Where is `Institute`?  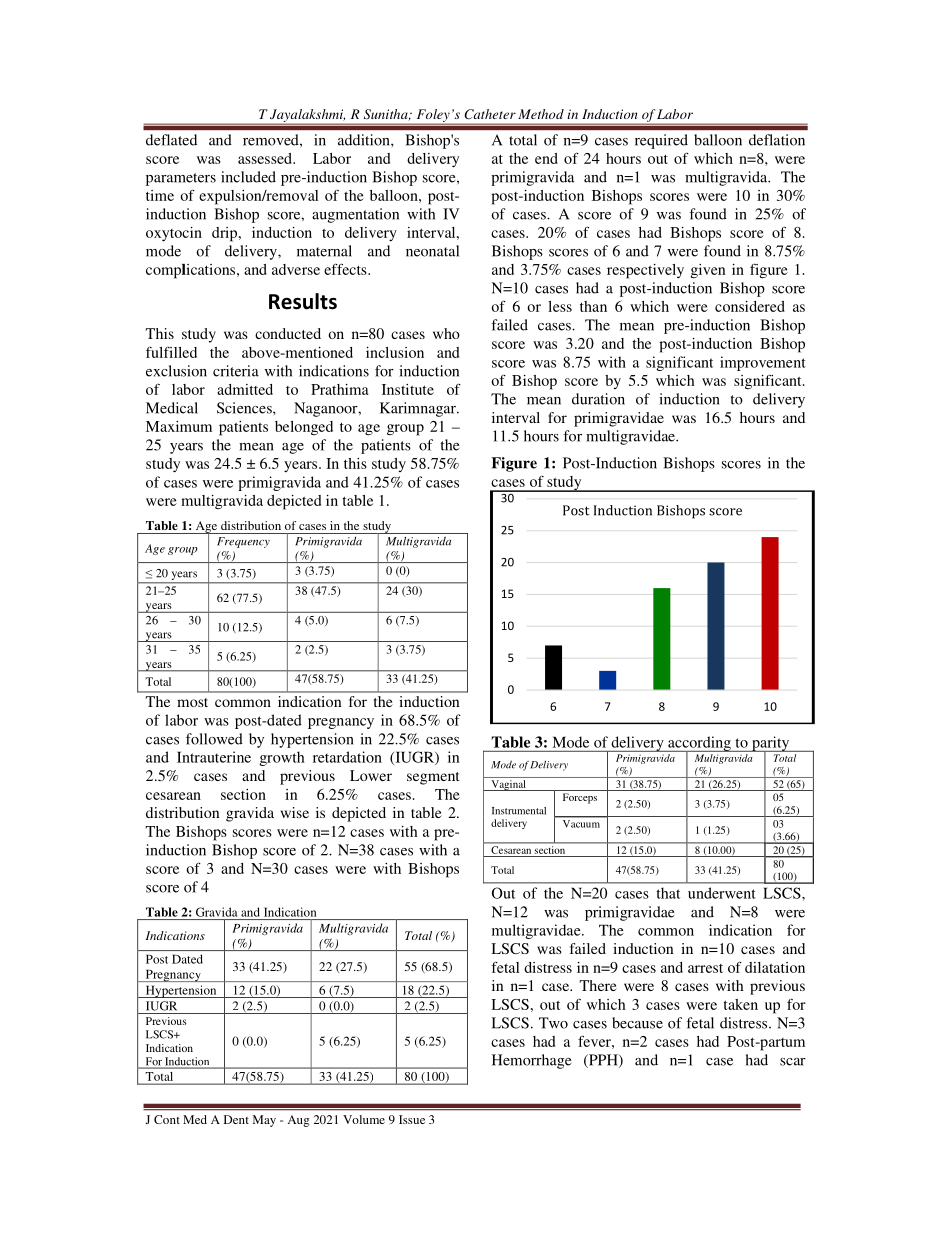 Institute is located at coordinates (408, 389).
